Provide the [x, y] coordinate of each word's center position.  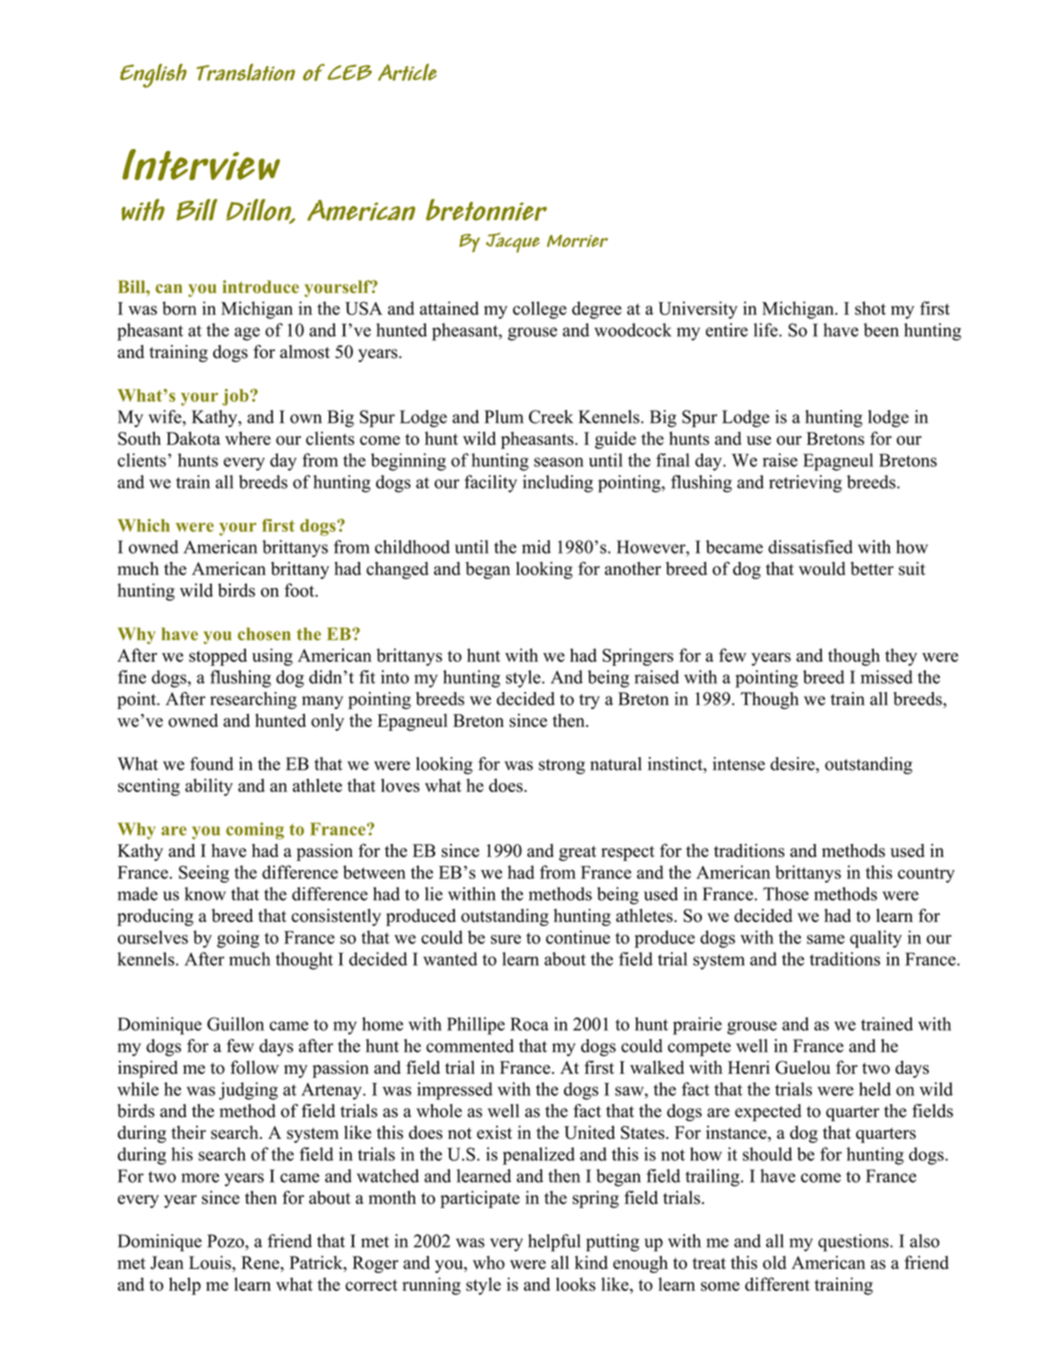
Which [144, 525]
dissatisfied [810, 547]
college [540, 310]
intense [739, 764]
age [247, 334]
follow [254, 1067]
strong [562, 766]
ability [209, 787]
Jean [167, 1263]
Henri [749, 1067]
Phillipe [476, 1026]
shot [870, 308]
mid [536, 547]
